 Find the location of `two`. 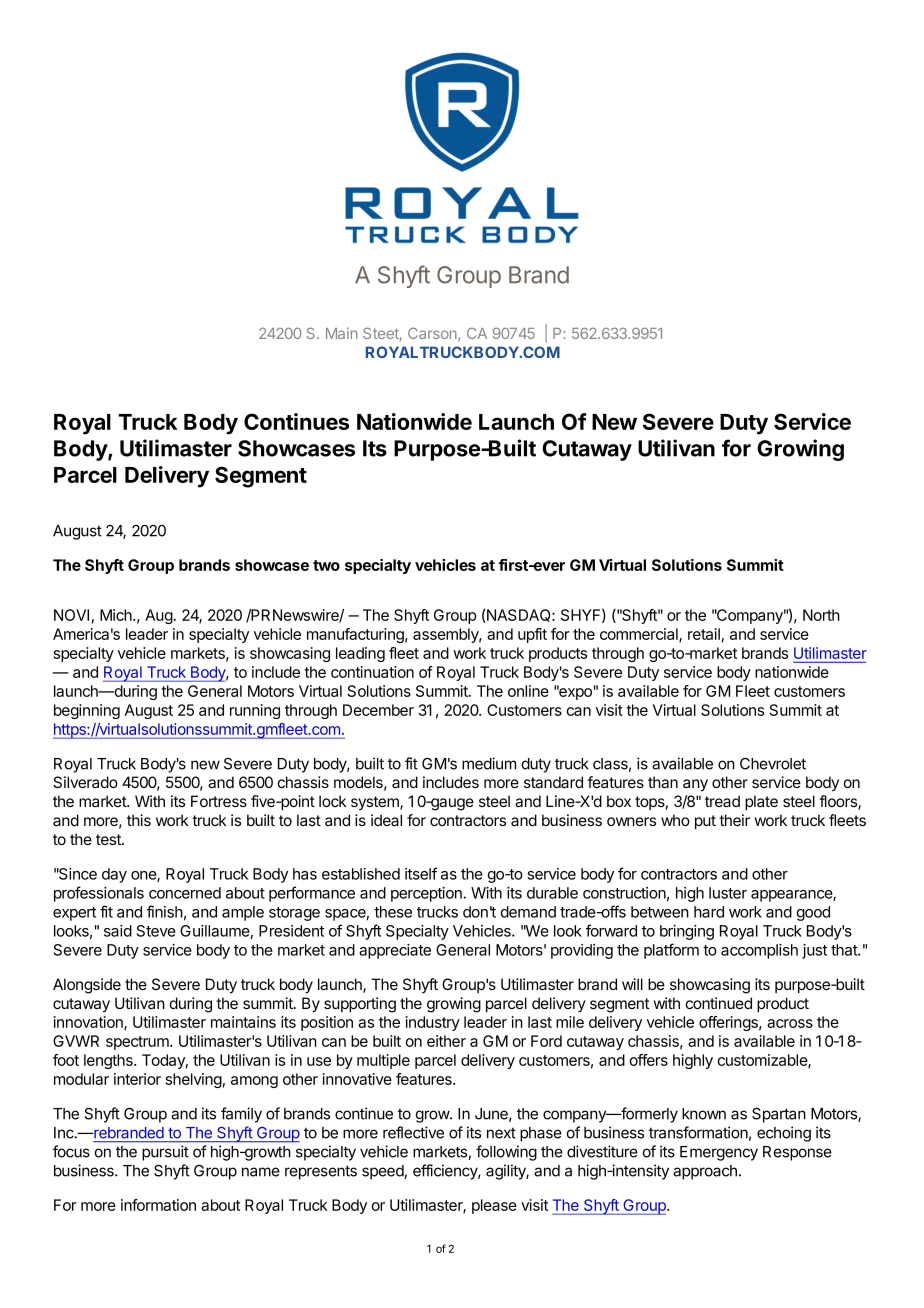

two is located at coordinates (326, 565).
